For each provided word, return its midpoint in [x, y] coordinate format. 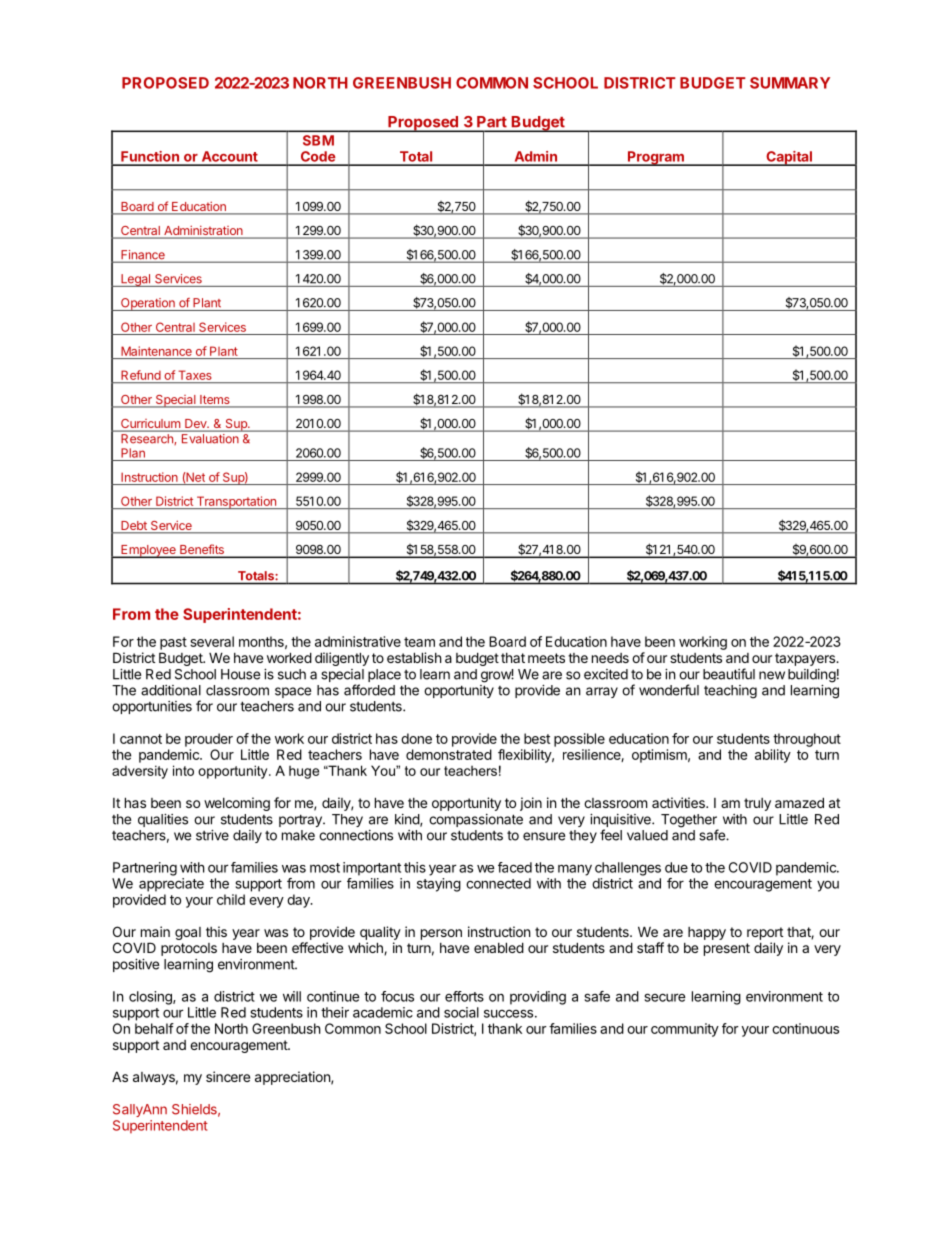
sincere [228, 1076]
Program [656, 158]
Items [215, 401]
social [461, 1012]
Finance [143, 256]
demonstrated [449, 754]
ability [773, 756]
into [183, 770]
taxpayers [806, 659]
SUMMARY [790, 83]
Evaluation [210, 438]
